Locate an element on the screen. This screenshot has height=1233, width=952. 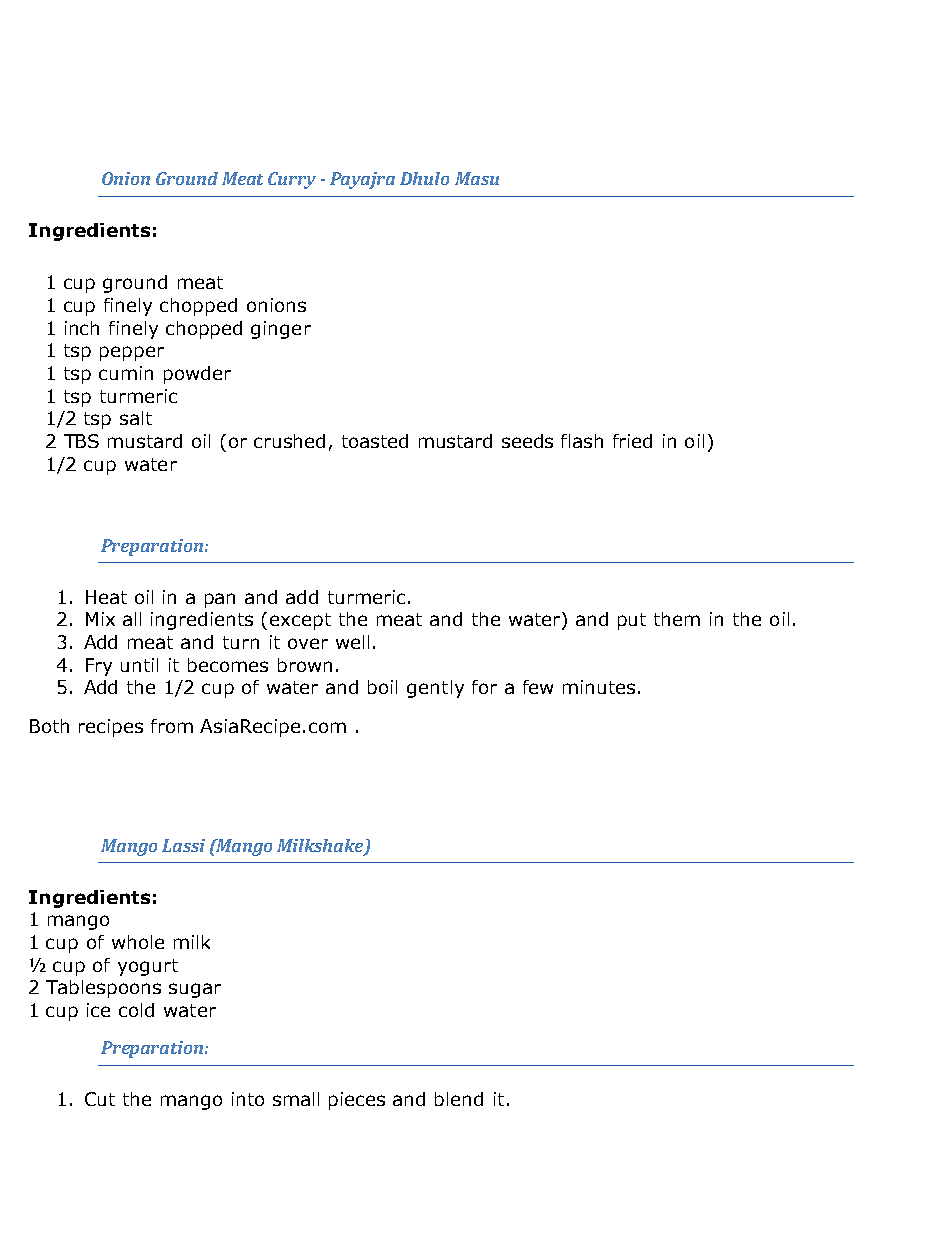
Mix is located at coordinates (100, 619).
